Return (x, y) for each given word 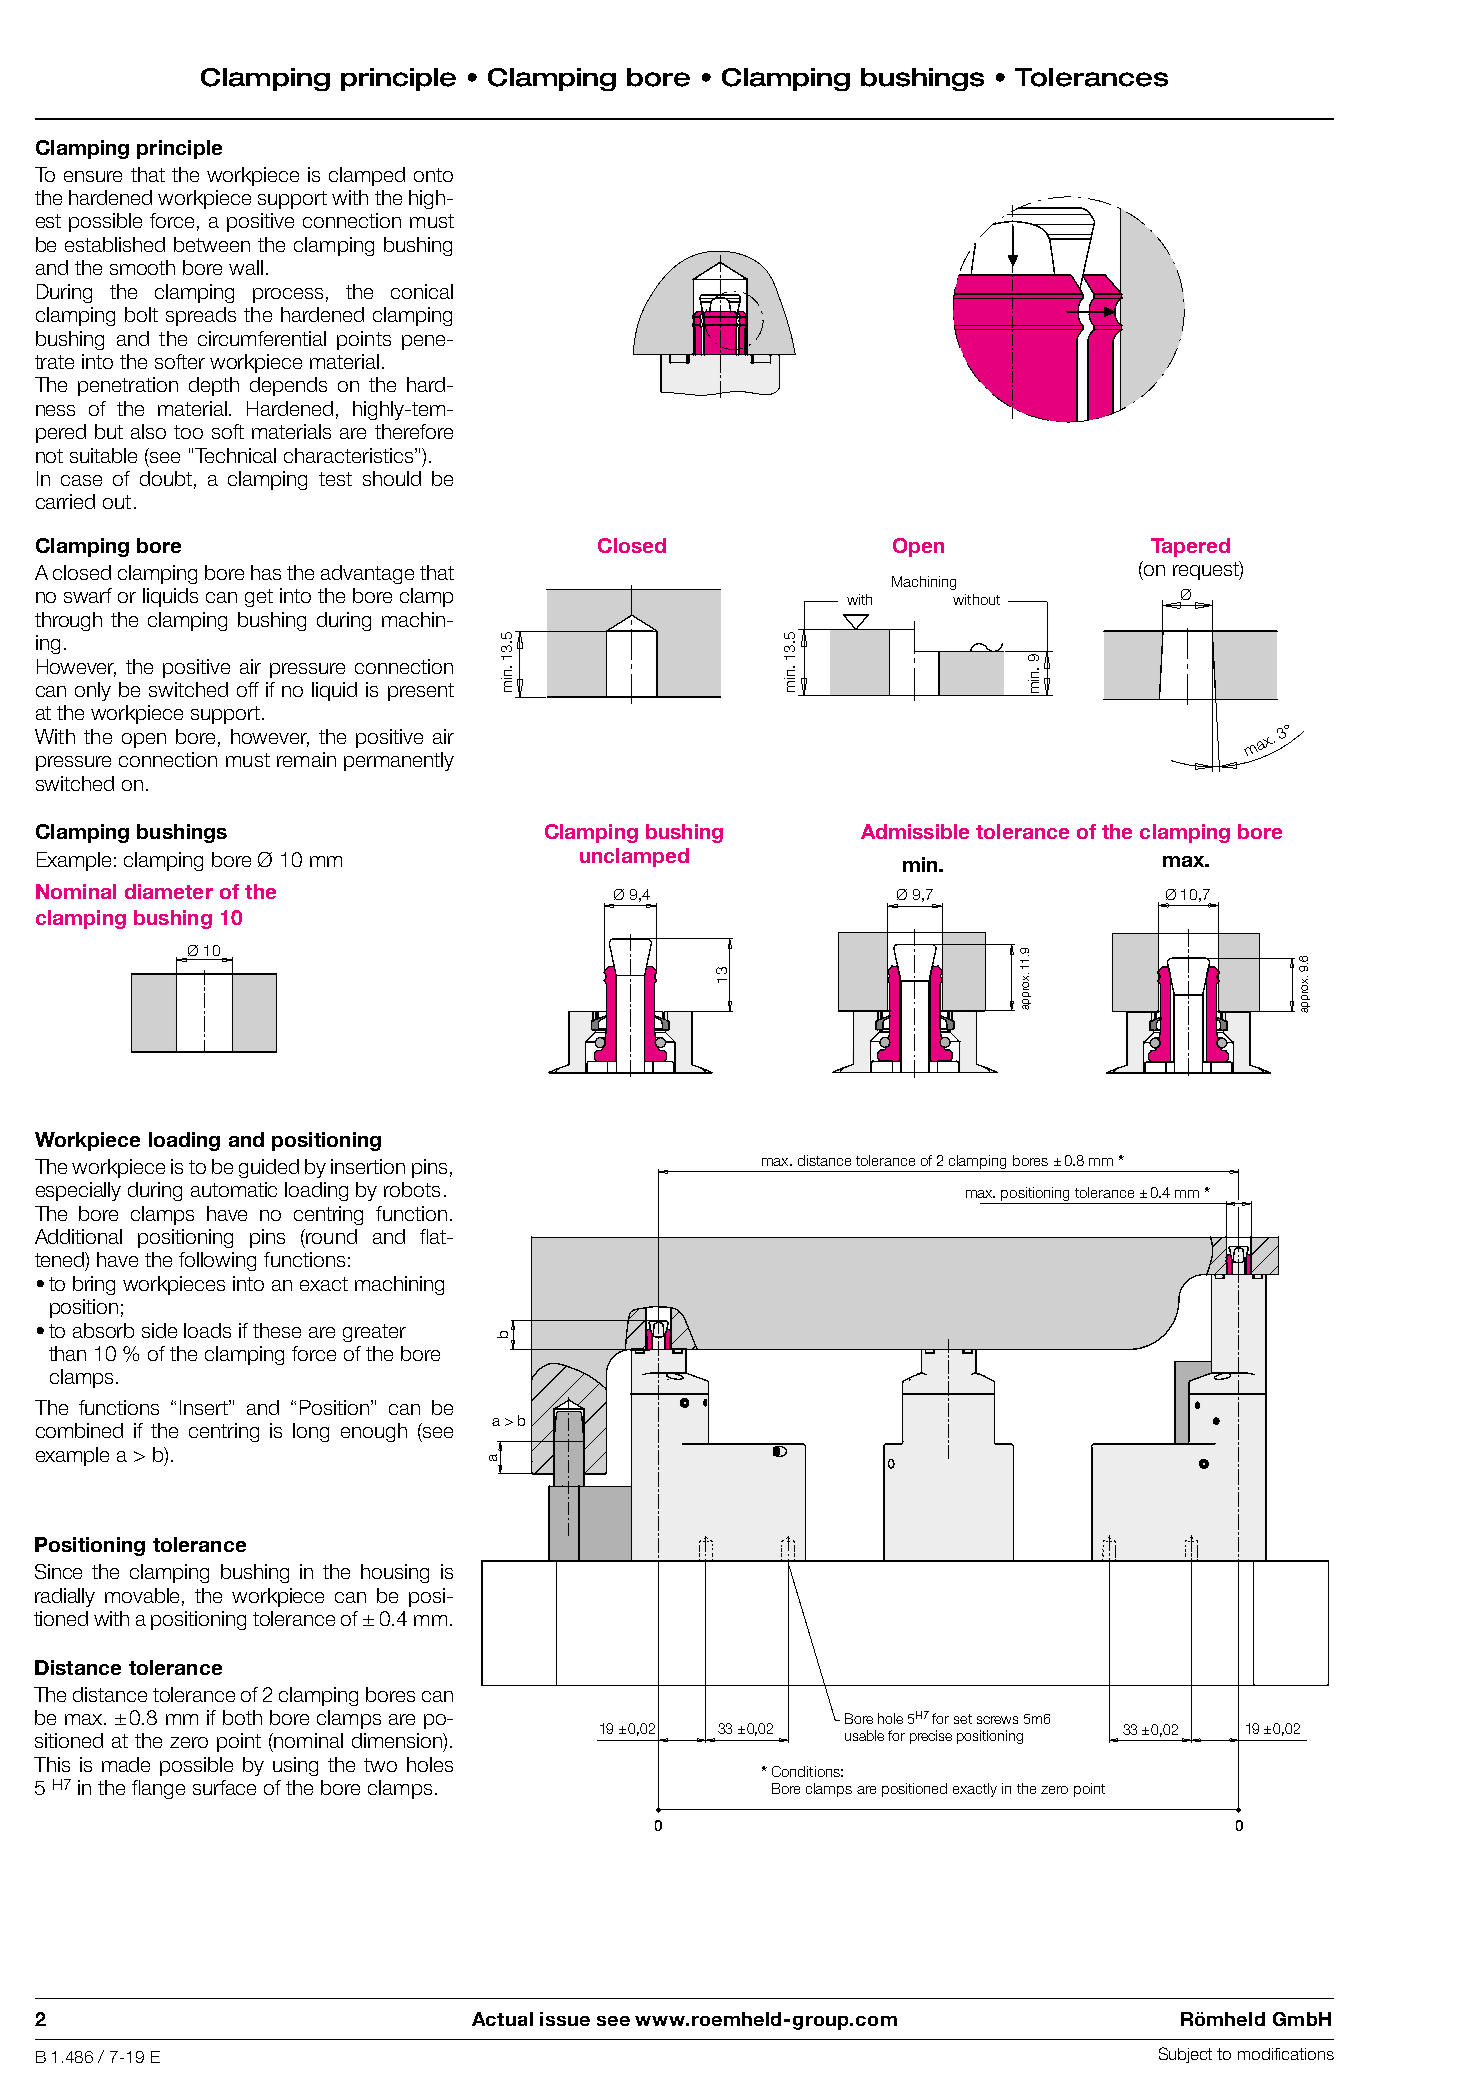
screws (997, 1720)
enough (374, 1432)
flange (158, 1789)
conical (422, 291)
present (421, 692)
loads (207, 1330)
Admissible (915, 831)
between (212, 244)
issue (565, 2019)
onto (433, 175)
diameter (169, 891)
